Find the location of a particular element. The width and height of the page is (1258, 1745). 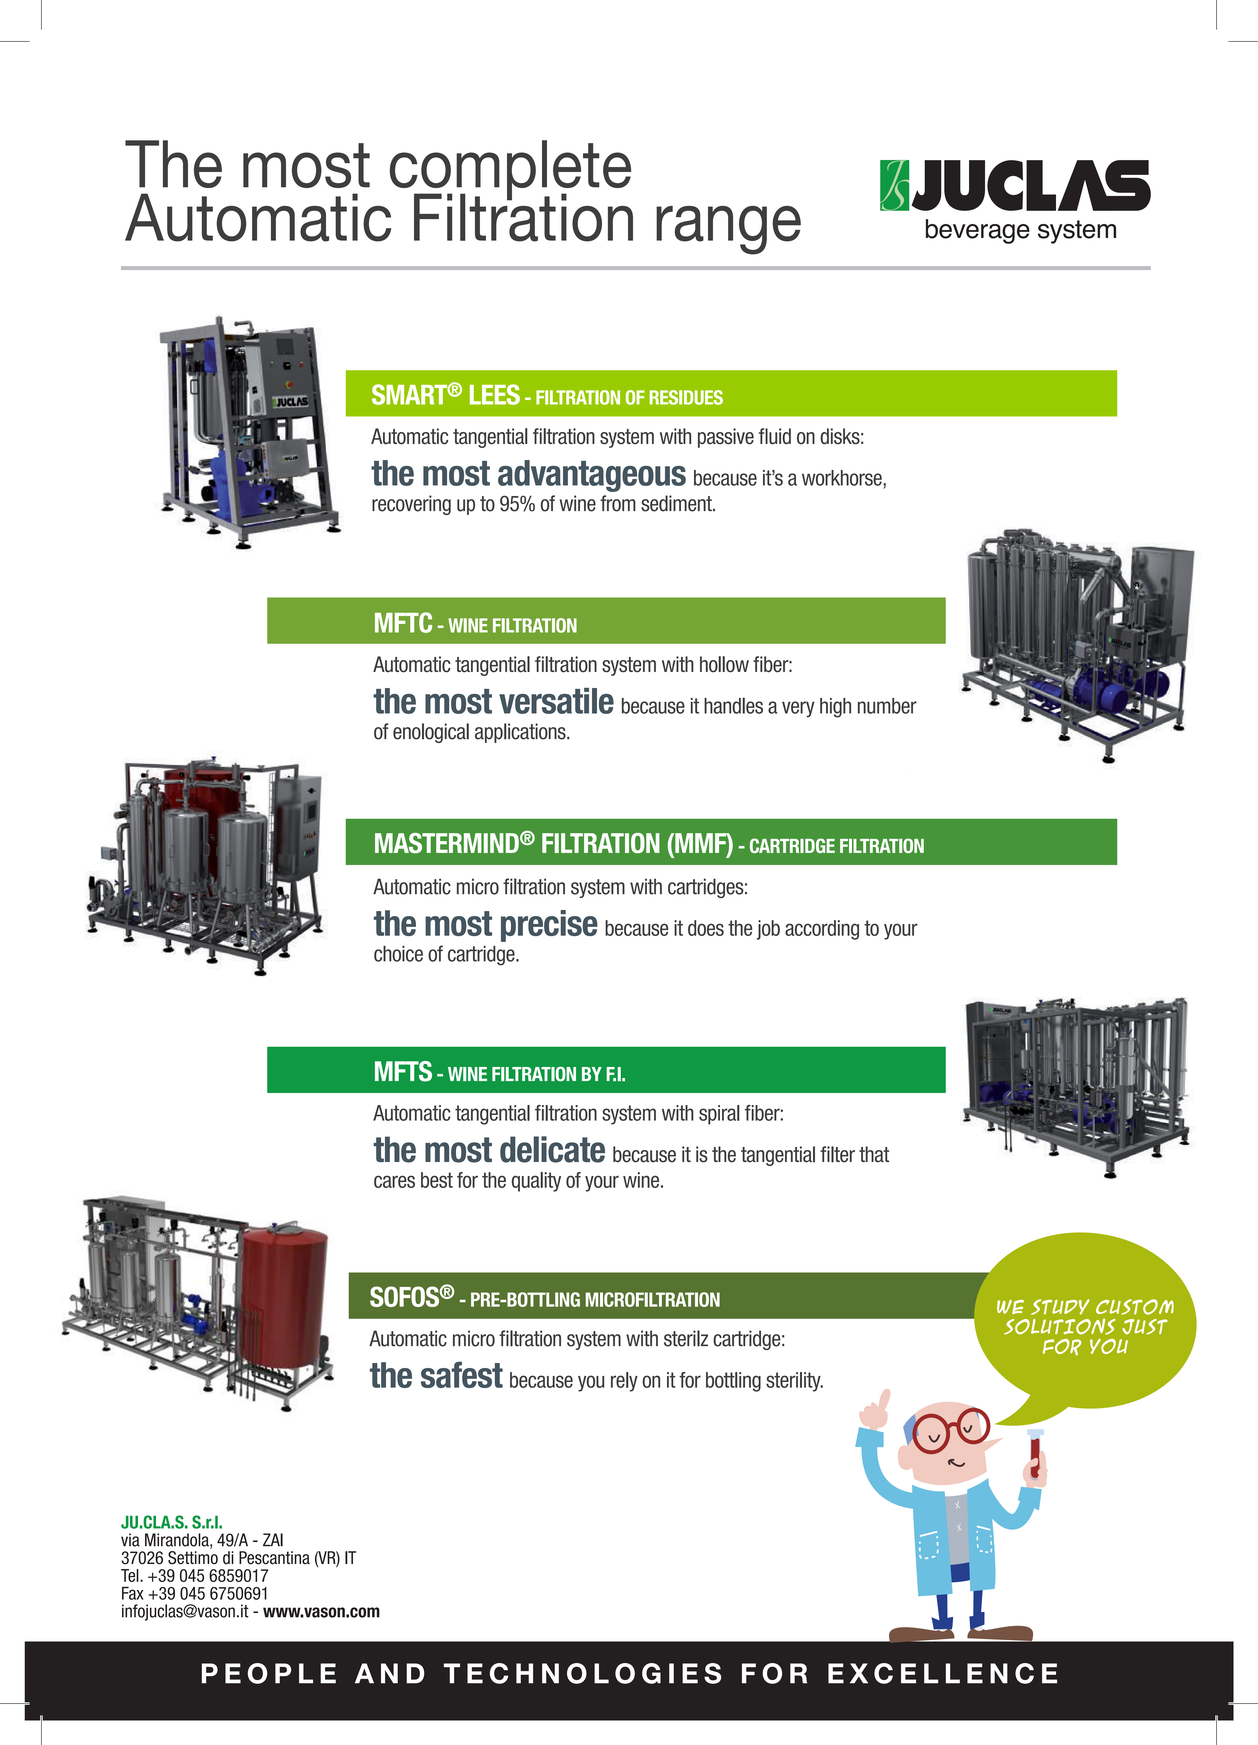

via is located at coordinates (130, 1540).
